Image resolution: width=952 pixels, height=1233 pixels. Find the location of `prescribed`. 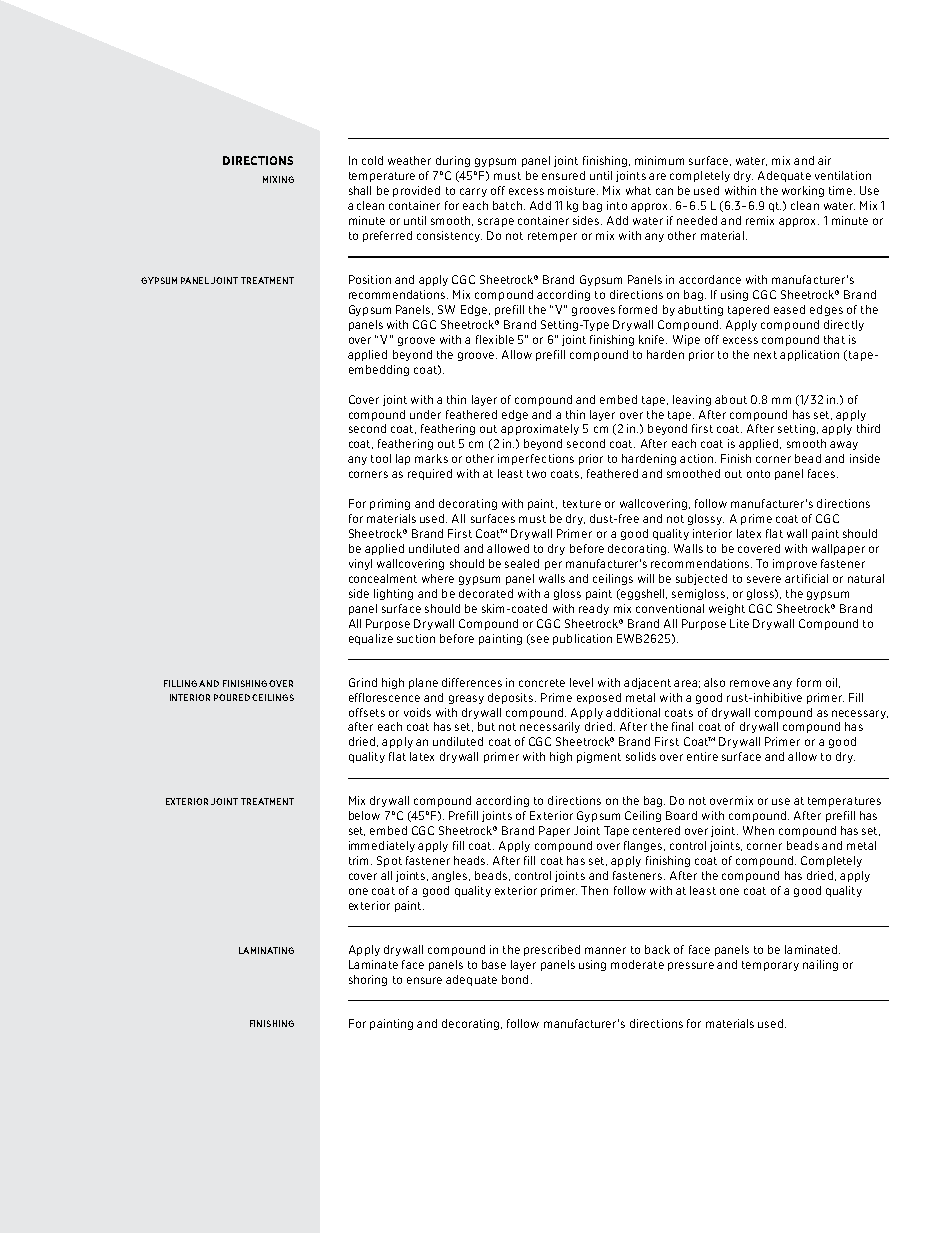

prescribed is located at coordinates (552, 950).
